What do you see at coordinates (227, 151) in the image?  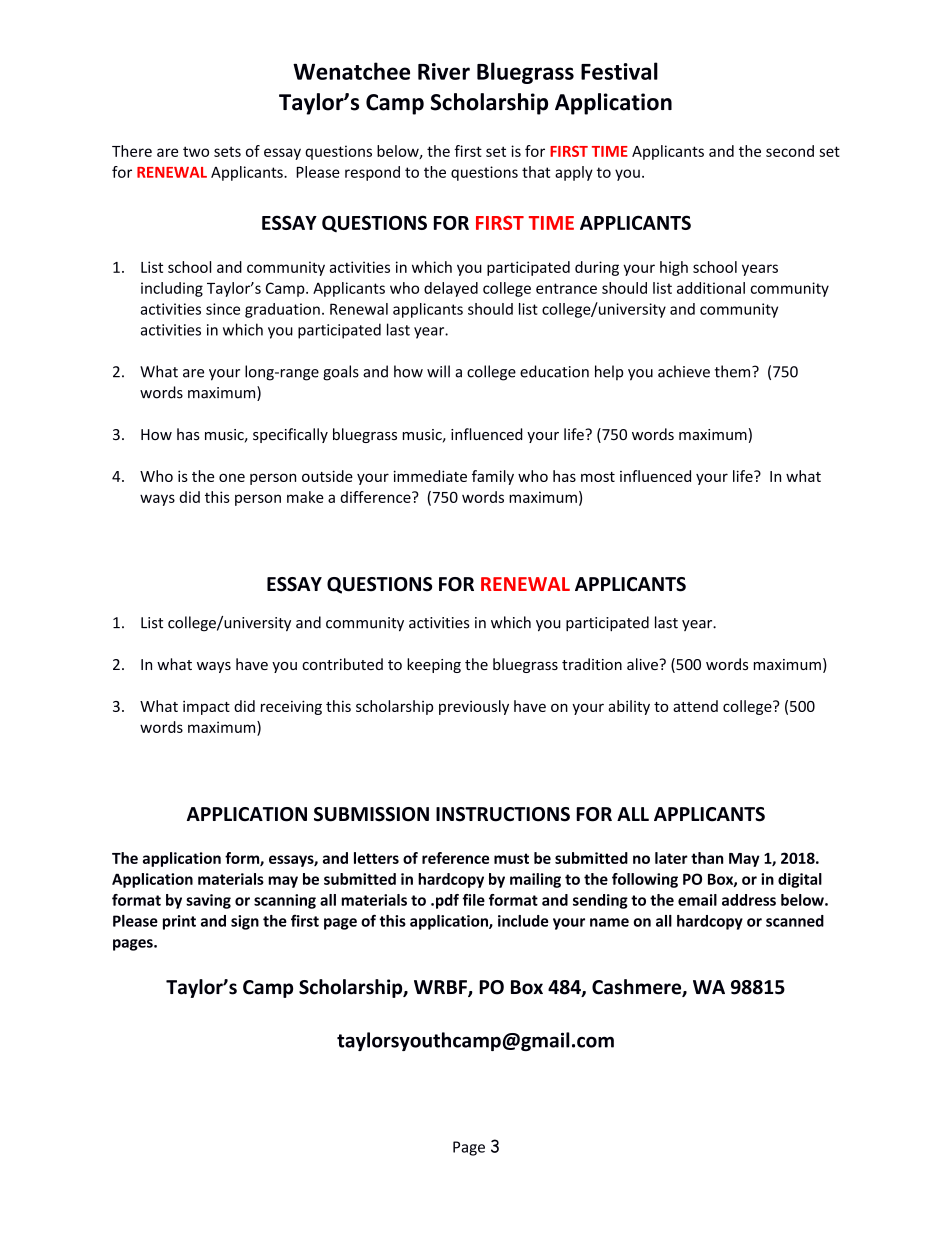 I see `sets` at bounding box center [227, 151].
